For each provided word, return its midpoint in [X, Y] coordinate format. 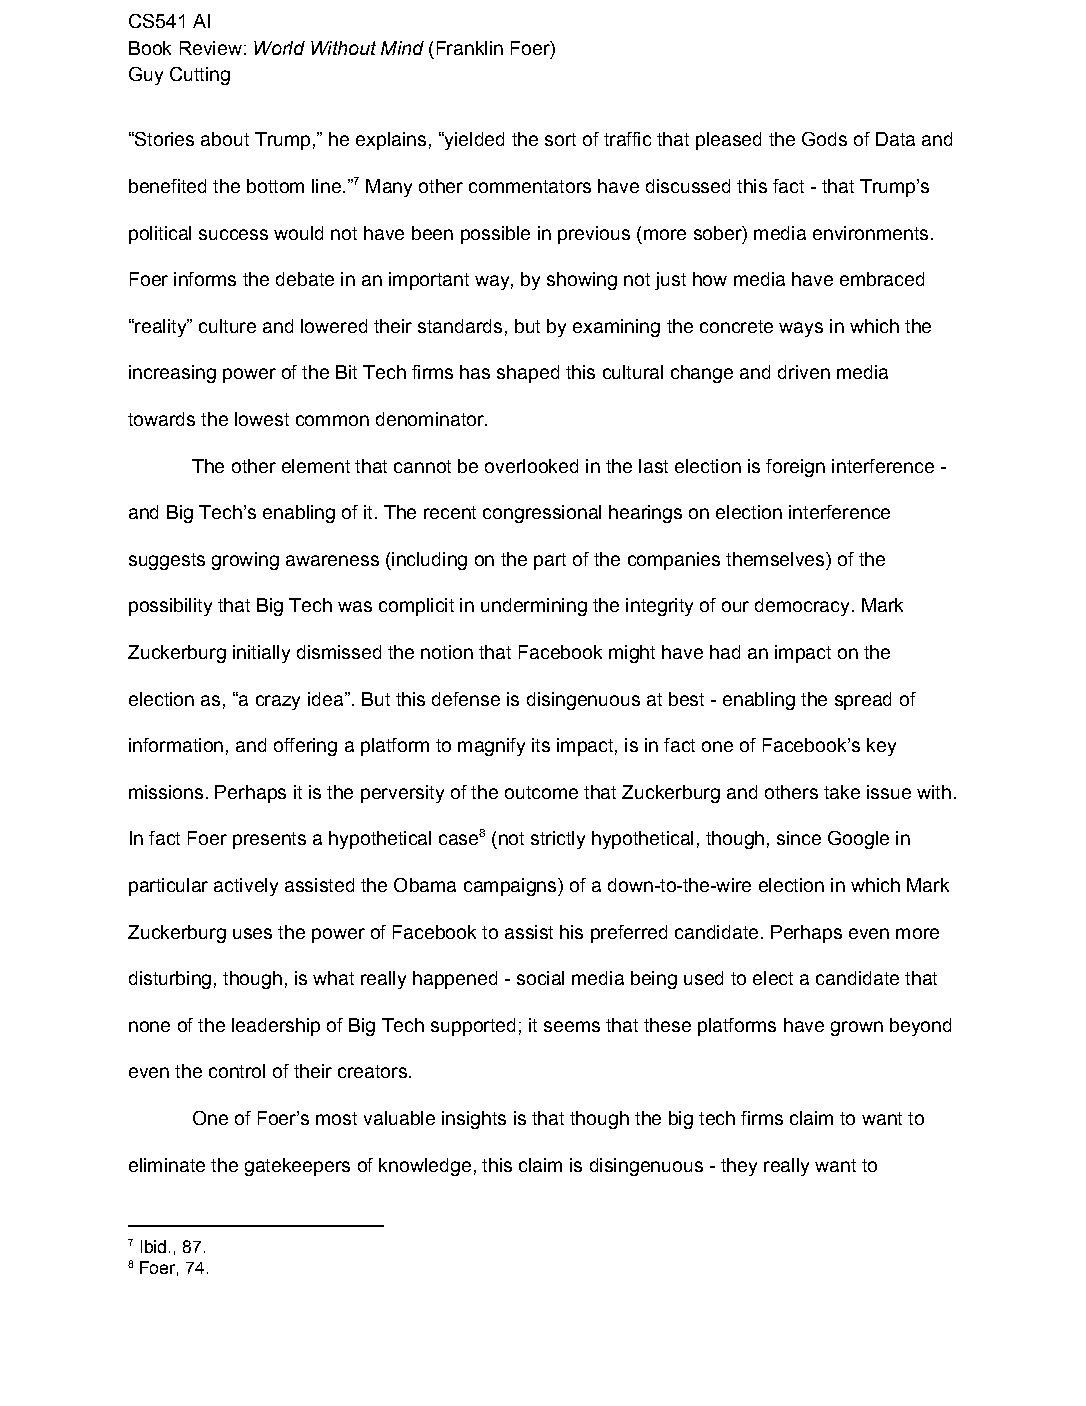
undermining [534, 607]
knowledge [425, 1167]
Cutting [200, 76]
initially [261, 654]
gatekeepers [297, 1167]
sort [560, 139]
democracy [802, 607]
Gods [824, 139]
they [739, 1167]
